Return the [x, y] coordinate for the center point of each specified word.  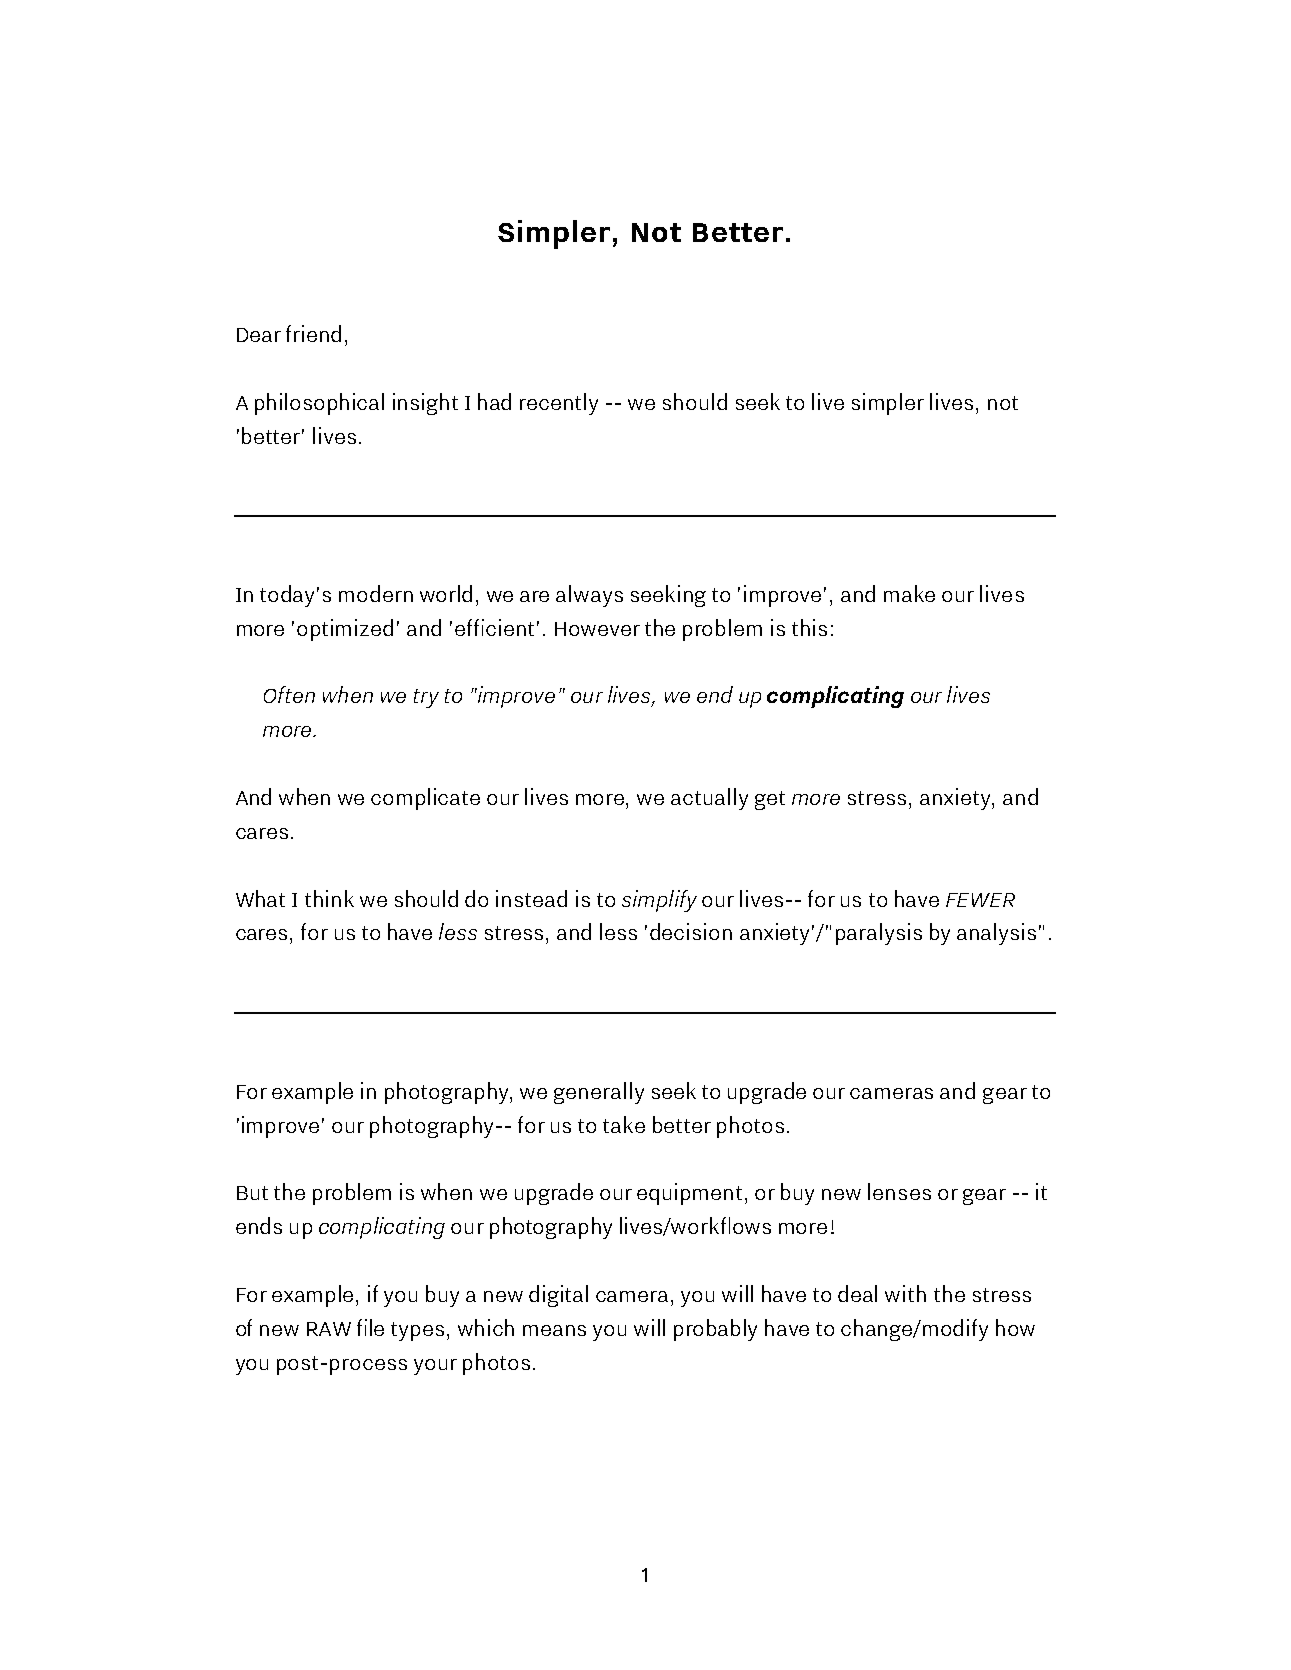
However [597, 629]
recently [559, 404]
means [554, 1330]
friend [313, 333]
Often [289, 694]
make [909, 593]
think [329, 898]
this [809, 627]
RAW [329, 1329]
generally [599, 1093]
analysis [996, 934]
